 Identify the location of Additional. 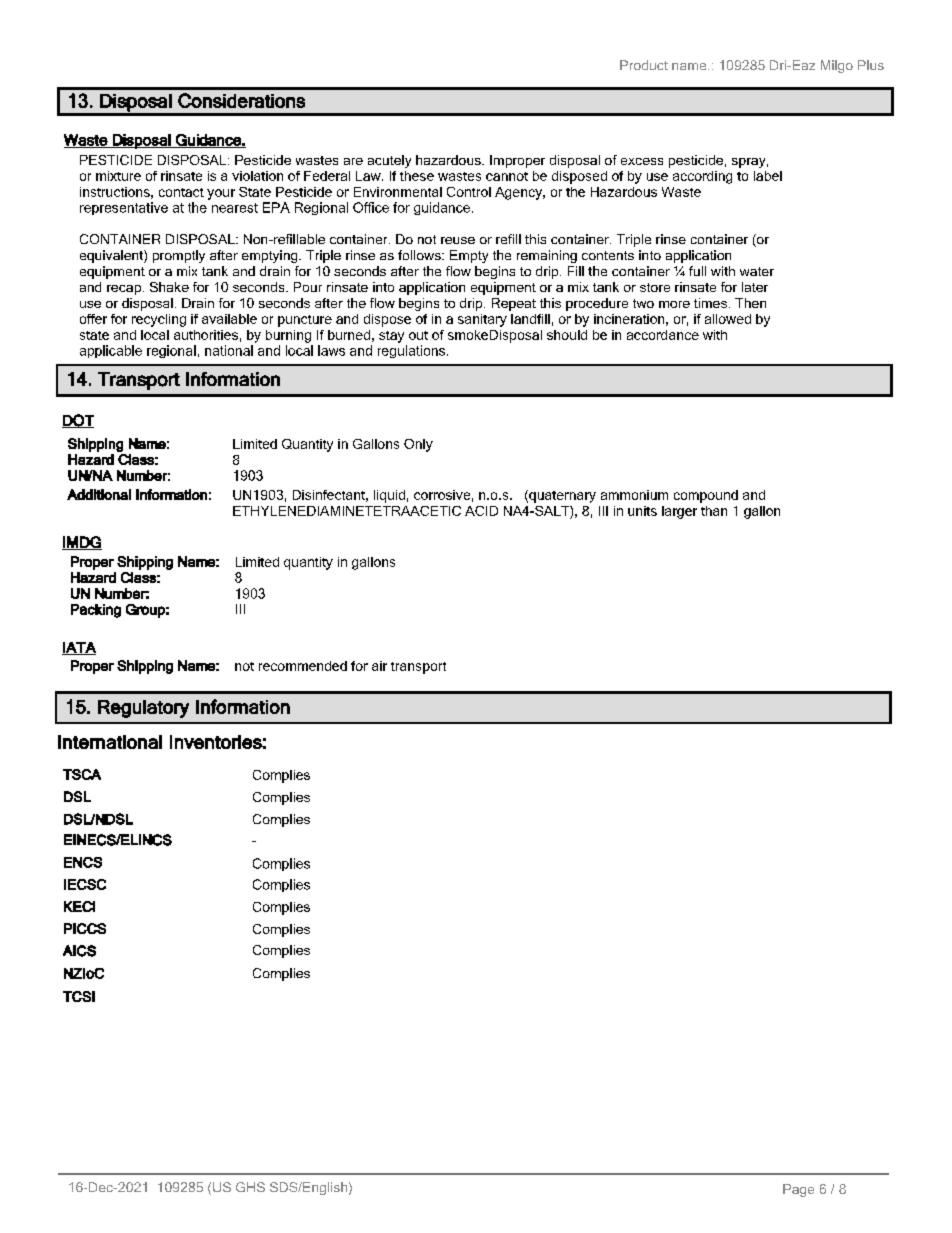
(99, 494).
